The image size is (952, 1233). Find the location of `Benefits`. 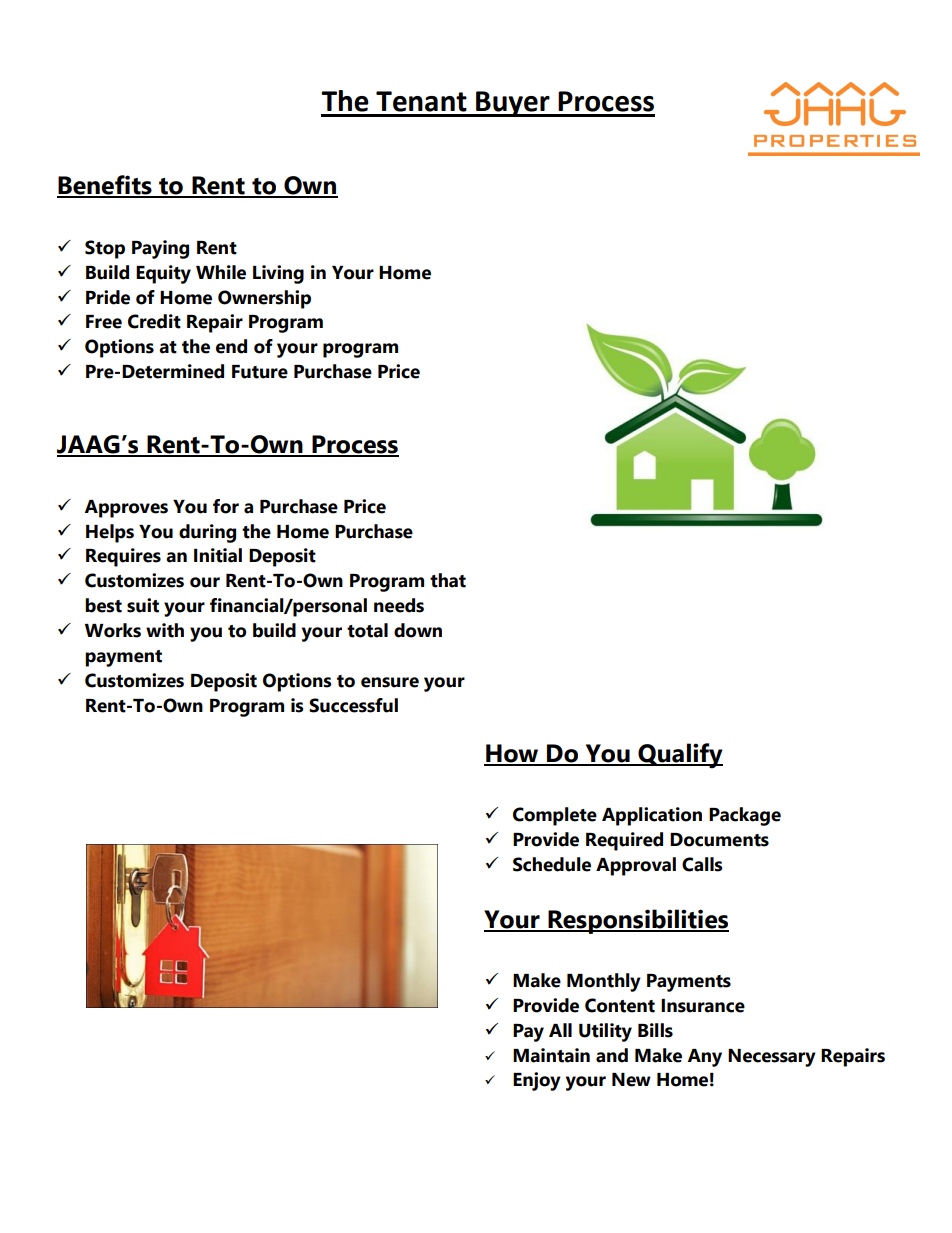

Benefits is located at coordinates (105, 186).
